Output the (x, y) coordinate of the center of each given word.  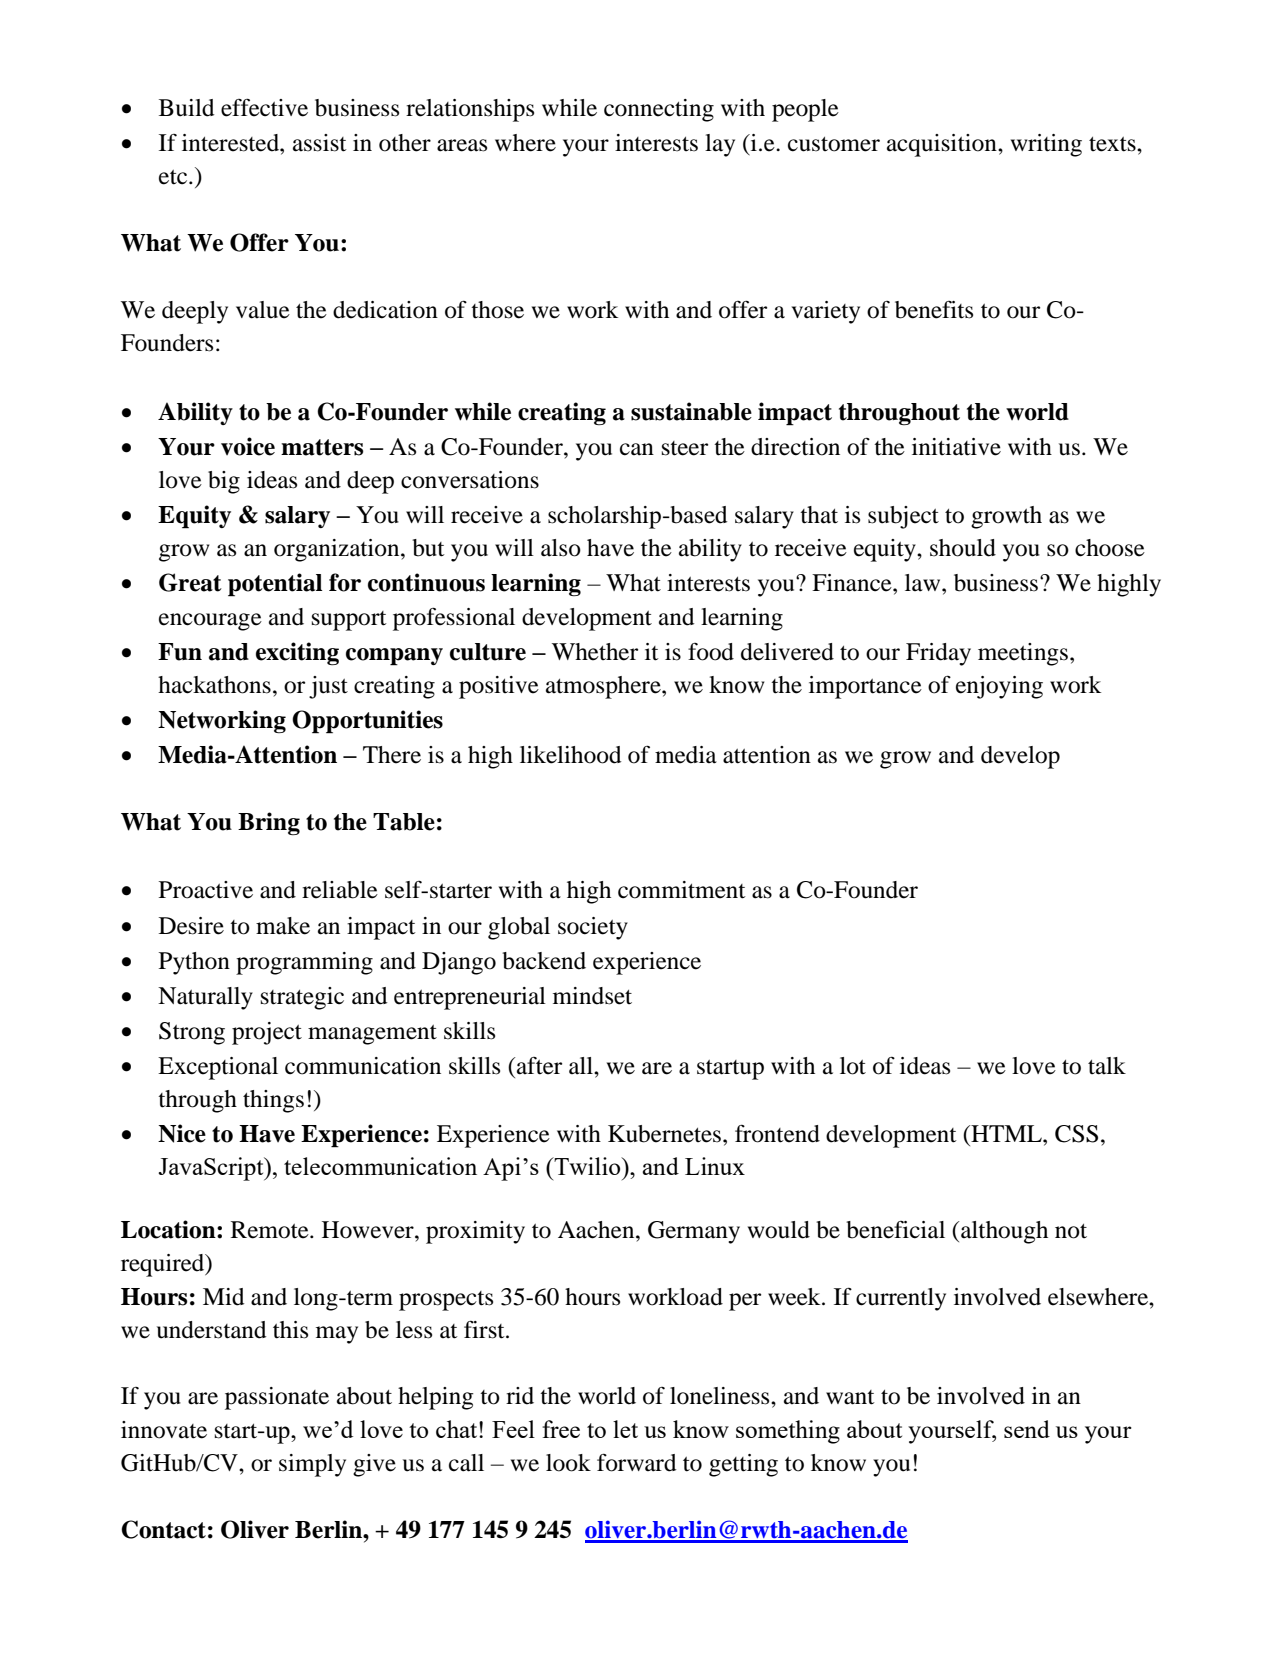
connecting (659, 110)
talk (1107, 1066)
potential (275, 585)
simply (312, 1465)
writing (1046, 145)
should (963, 548)
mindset (592, 996)
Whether (595, 652)
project (267, 1033)
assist (320, 143)
